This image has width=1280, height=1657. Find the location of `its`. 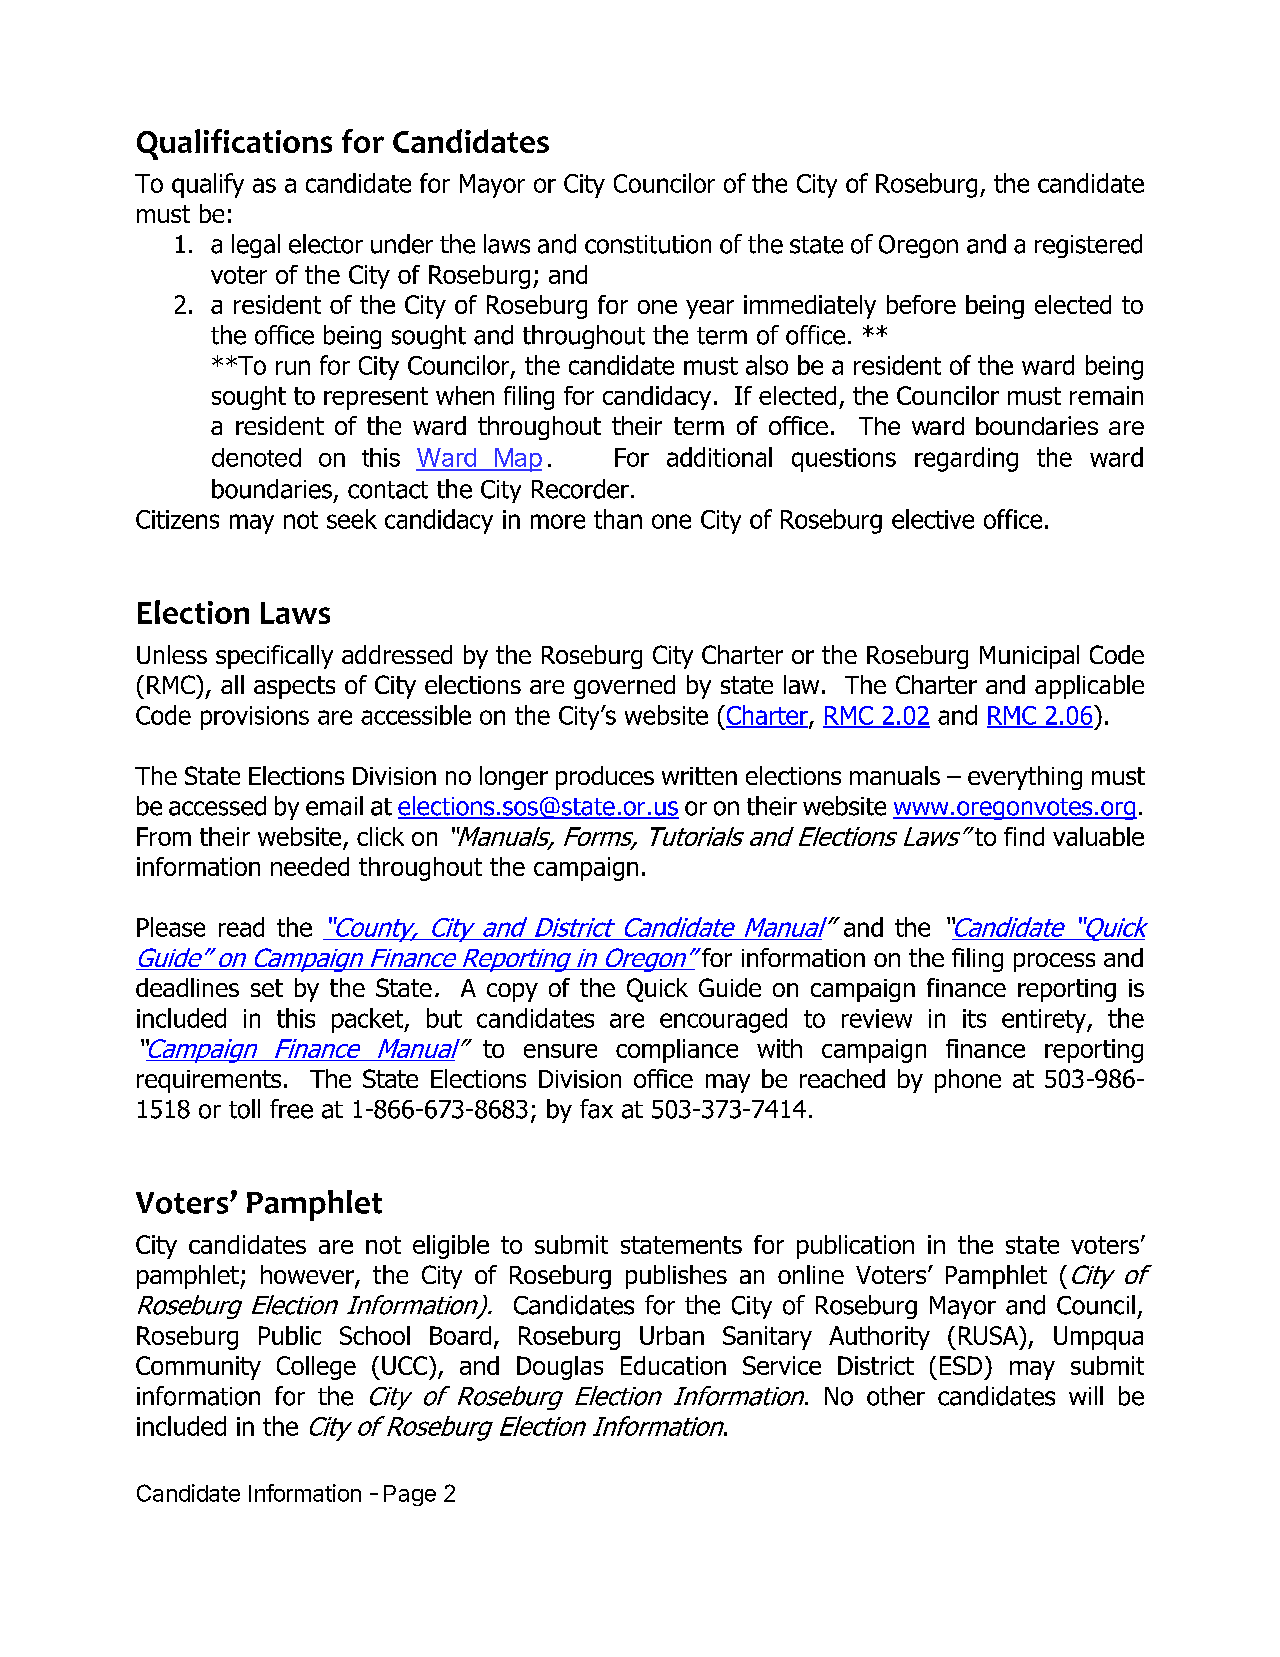

its is located at coordinates (974, 1018).
